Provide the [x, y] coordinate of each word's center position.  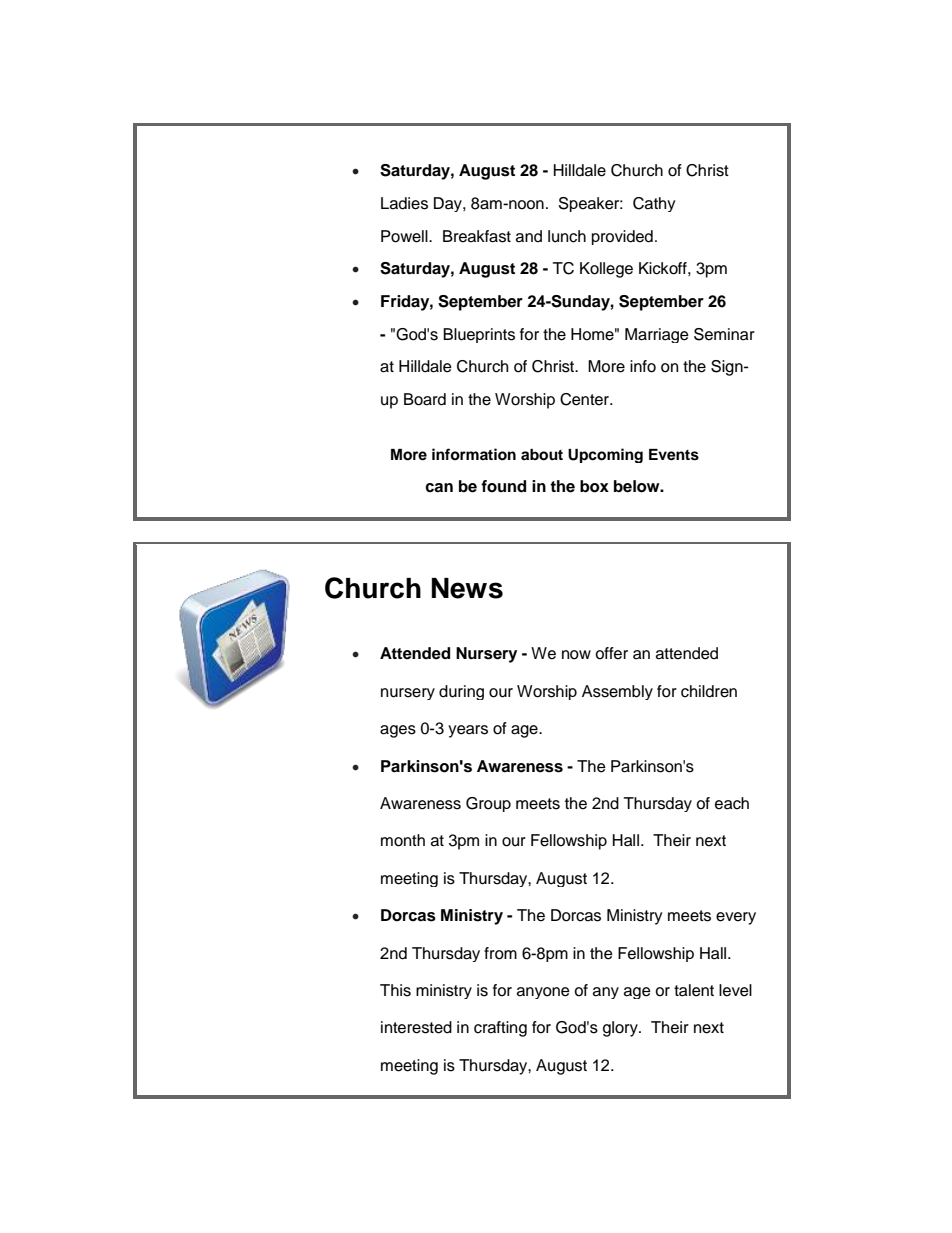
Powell [405, 236]
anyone [543, 993]
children [709, 691]
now [576, 655]
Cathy [654, 204]
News [467, 588]
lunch [567, 236]
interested [416, 1027]
